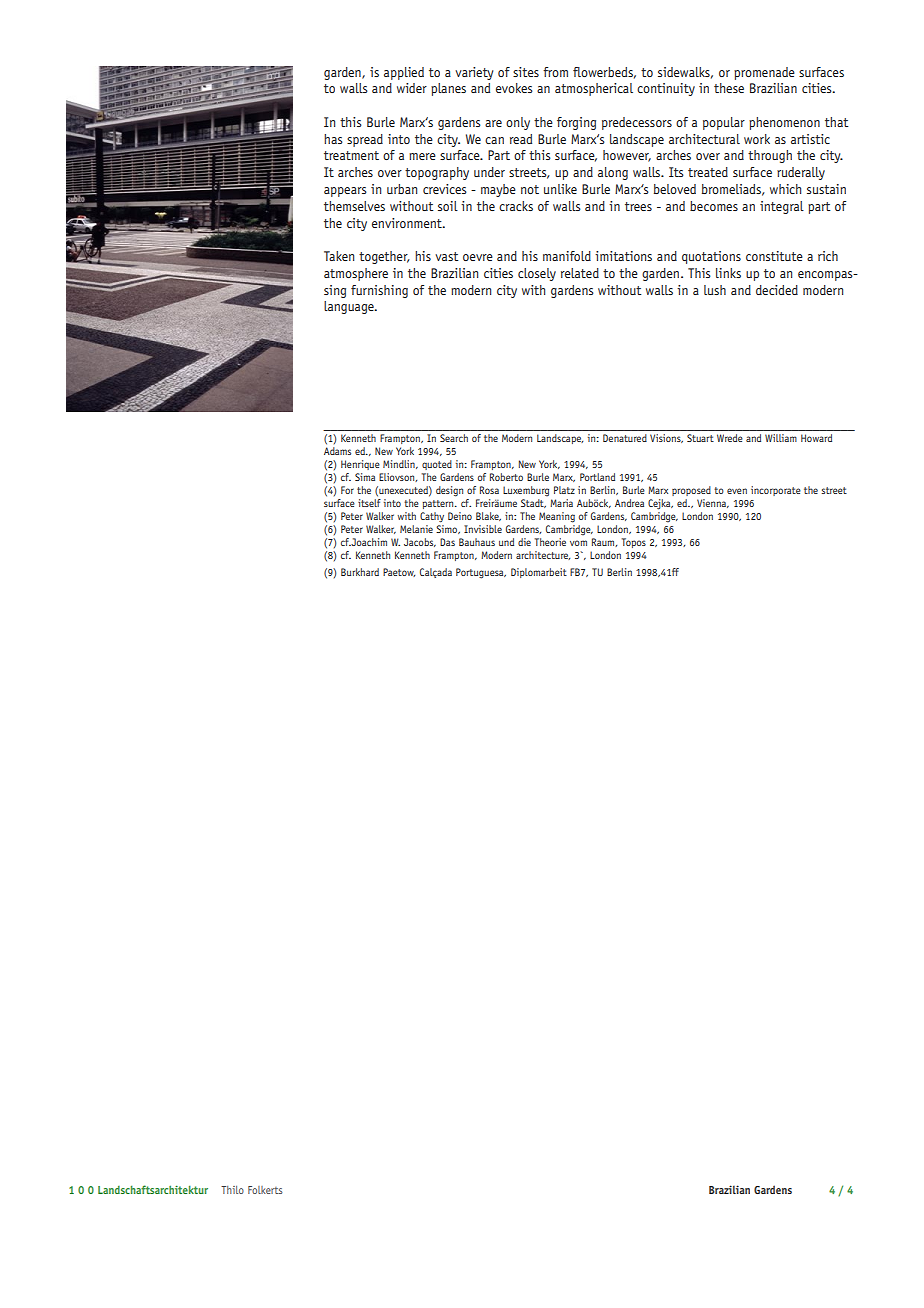 Image resolution: width=924 pixels, height=1308 pixels. What do you see at coordinates (578, 543) in the image?
I see `vom` at bounding box center [578, 543].
